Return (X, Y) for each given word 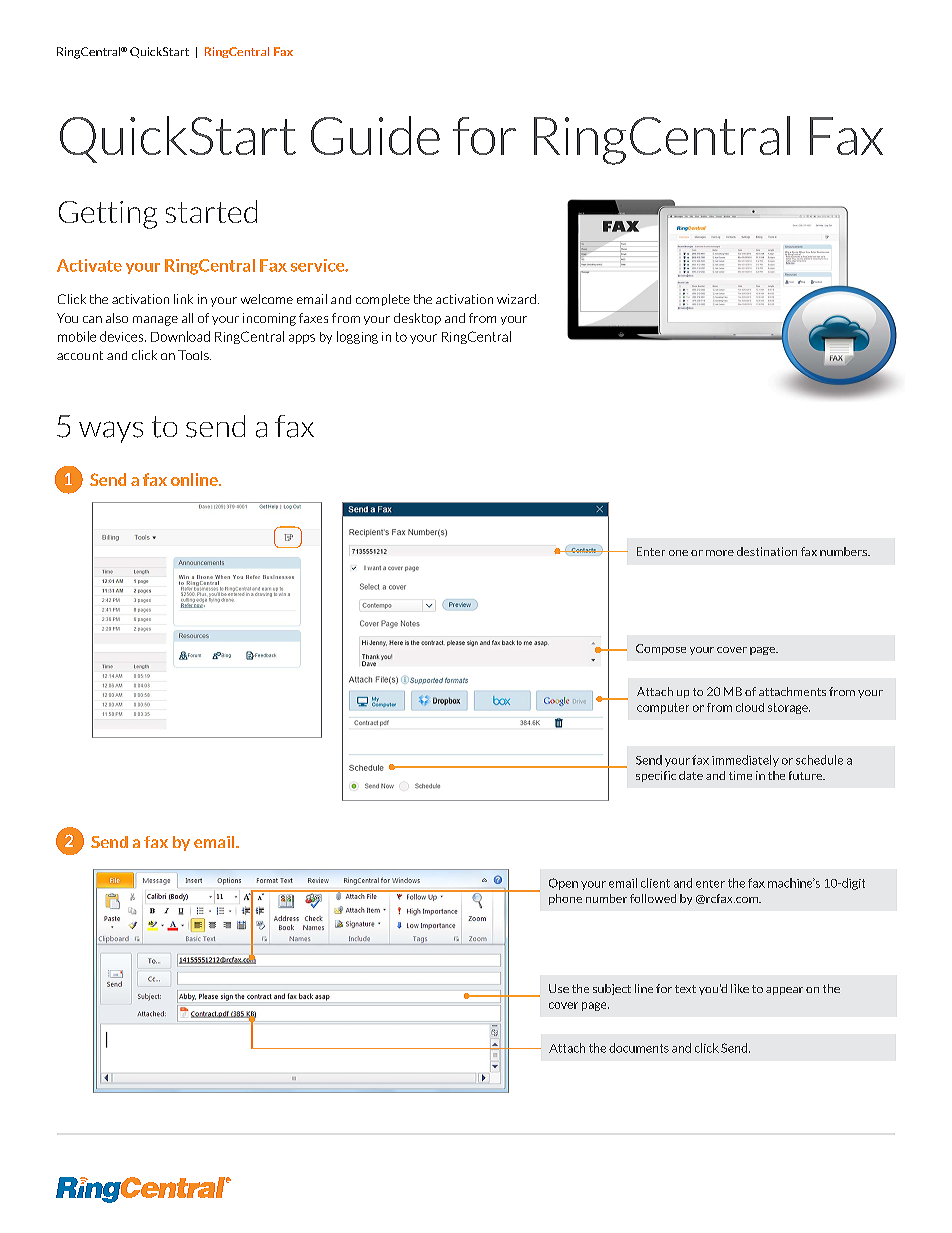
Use (559, 988)
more (720, 553)
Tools (194, 355)
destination (767, 551)
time (740, 775)
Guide (375, 135)
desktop (417, 319)
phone (565, 899)
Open (563, 884)
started (211, 211)
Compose (661, 649)
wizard (516, 299)
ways (111, 432)
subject (612, 989)
